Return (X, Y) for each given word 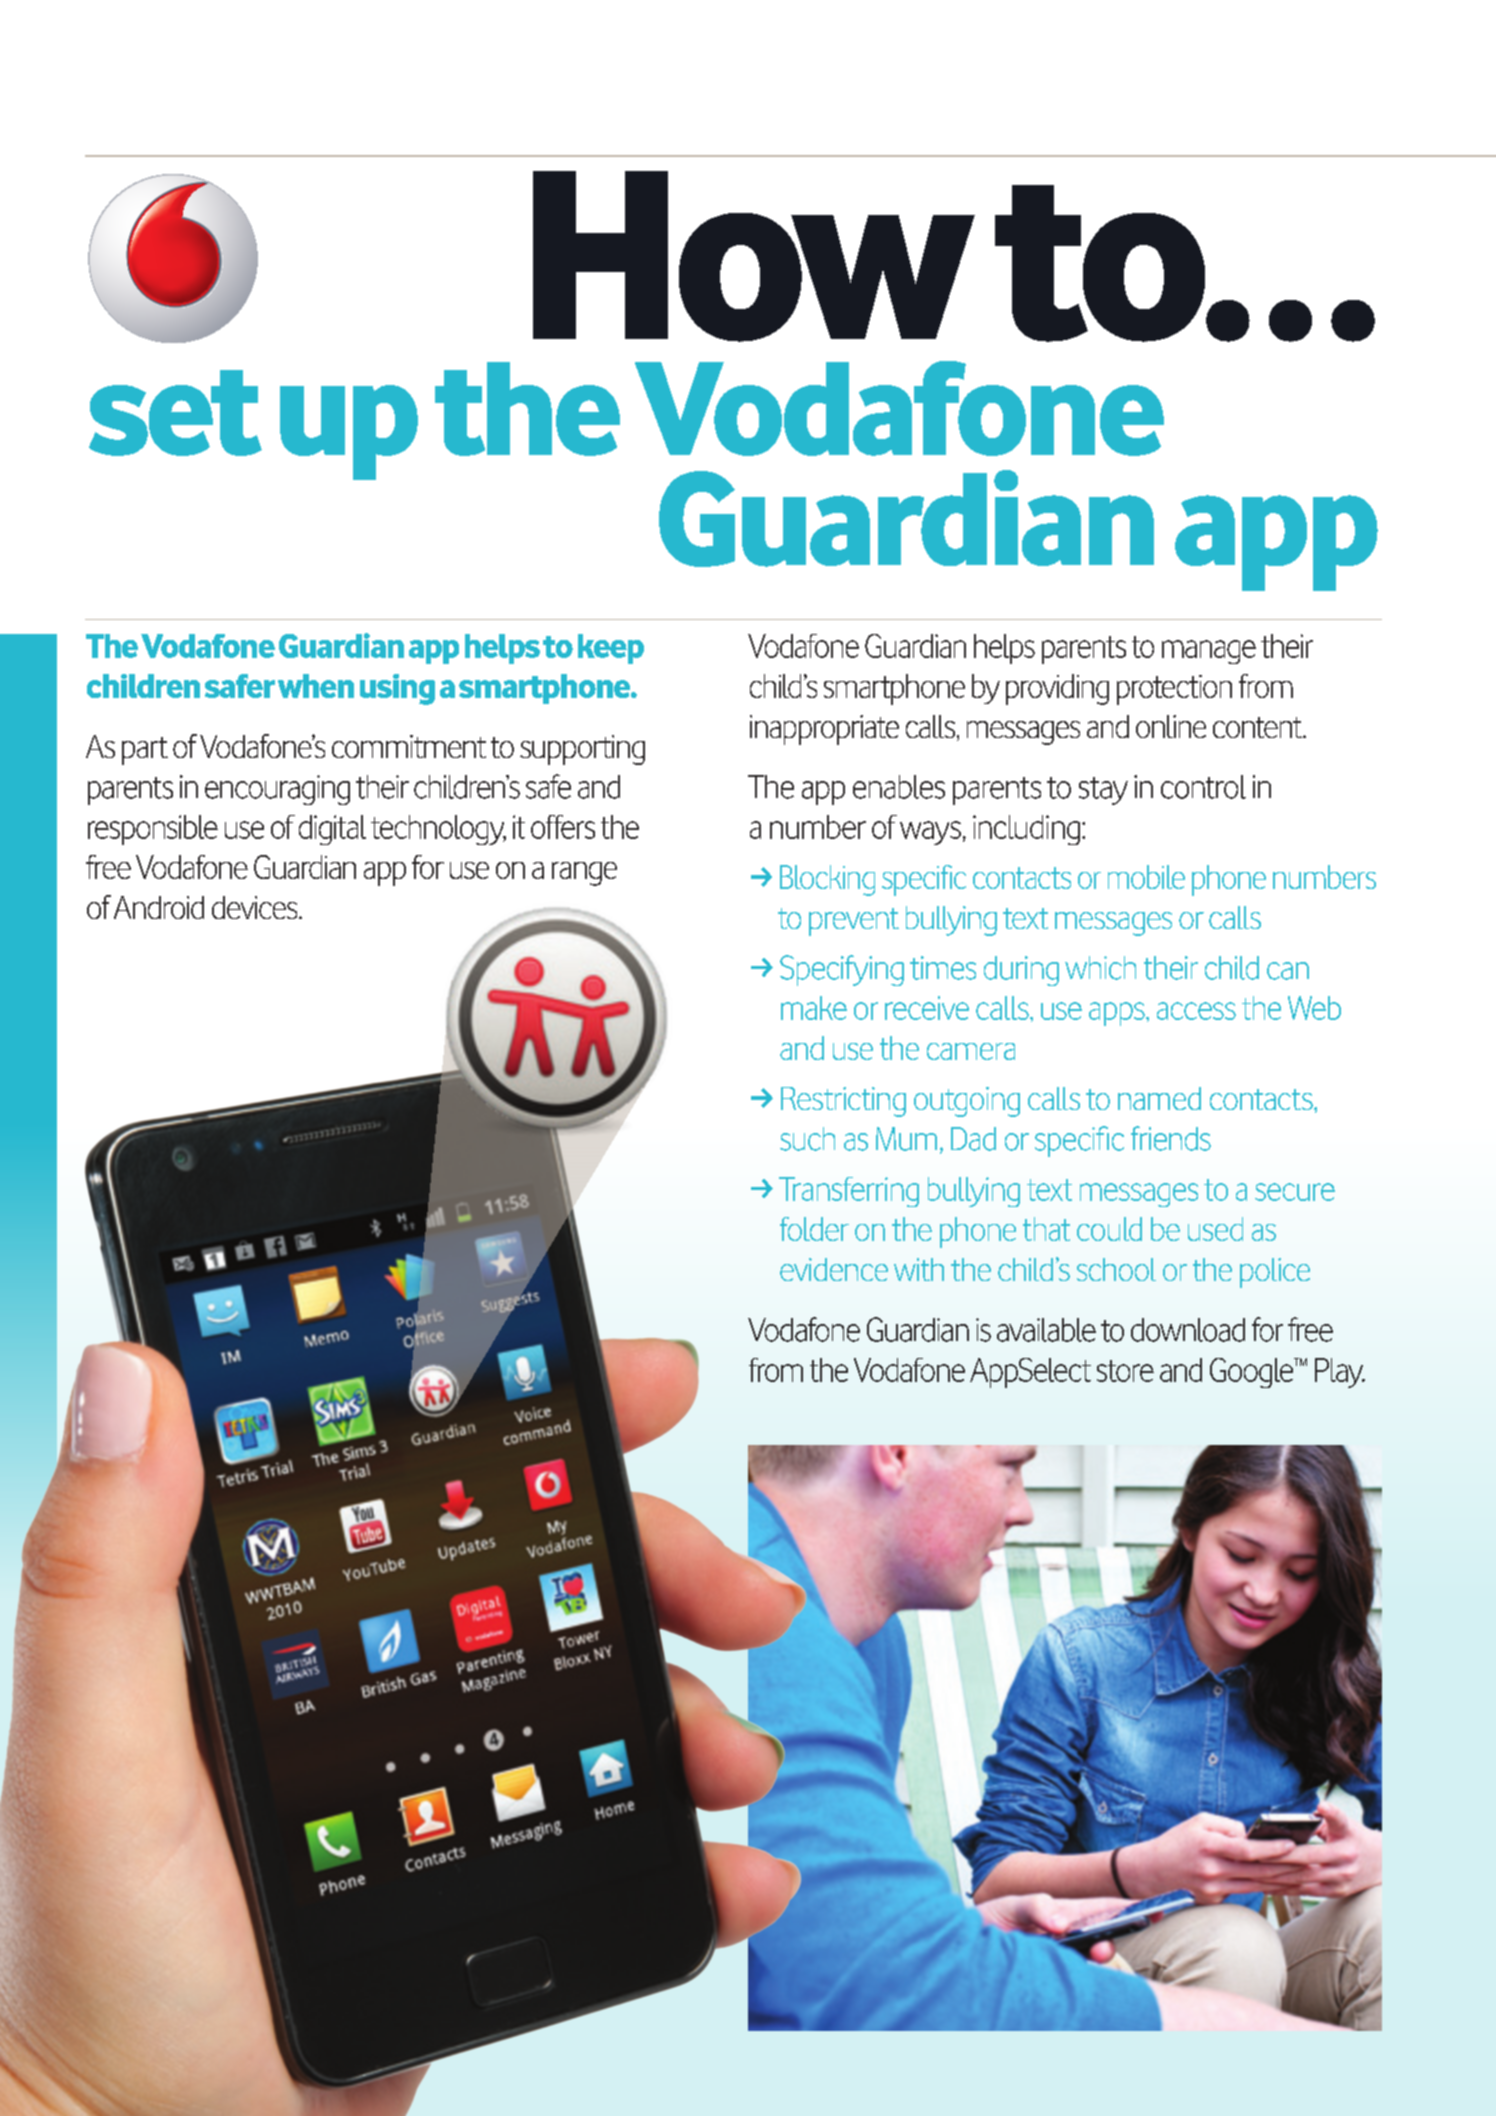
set (175, 413)
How (754, 256)
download (1188, 1330)
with (919, 1269)
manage (1209, 652)
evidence (834, 1269)
